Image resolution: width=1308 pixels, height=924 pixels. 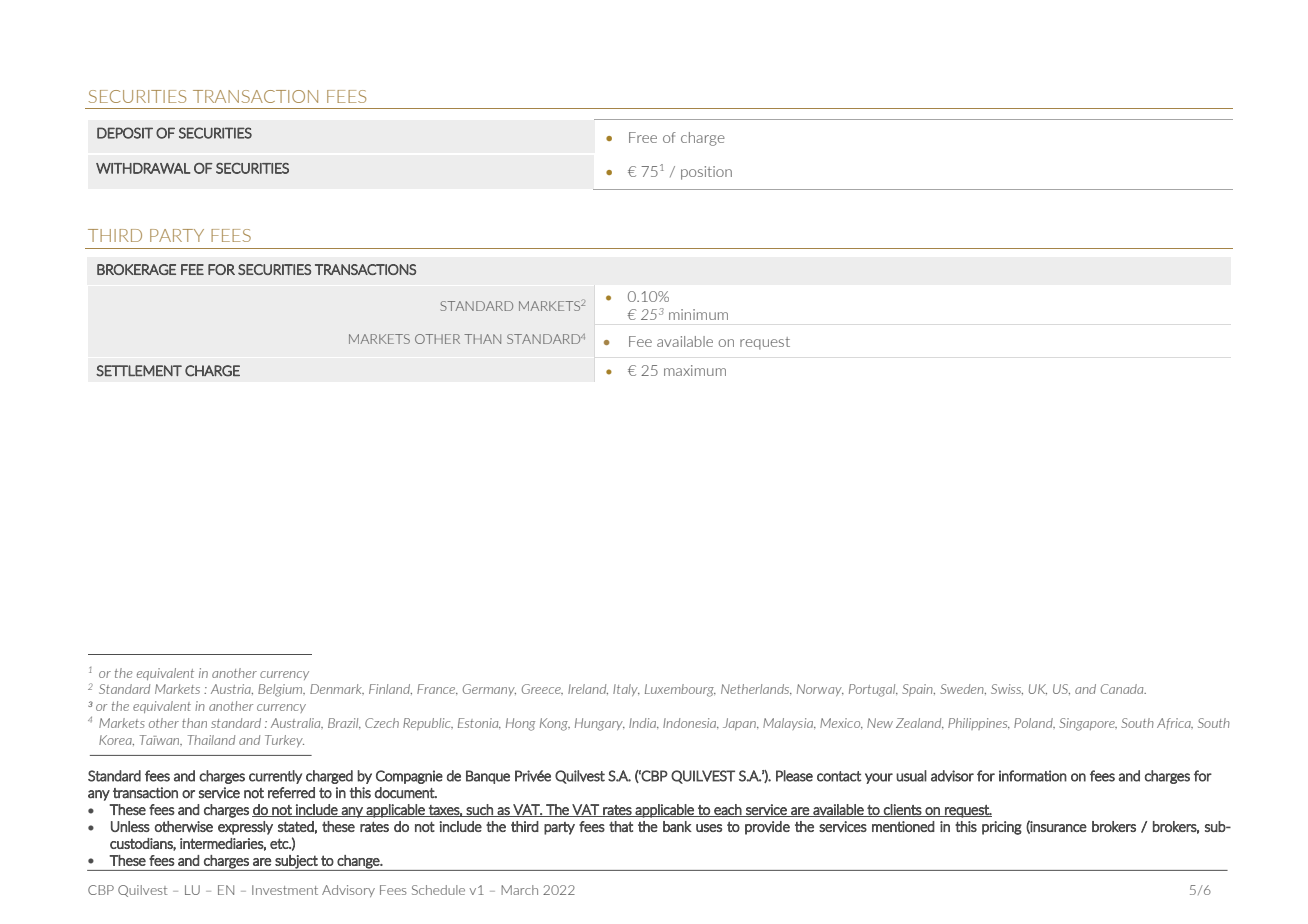 I want to click on Austria, so click(x=232, y=689).
